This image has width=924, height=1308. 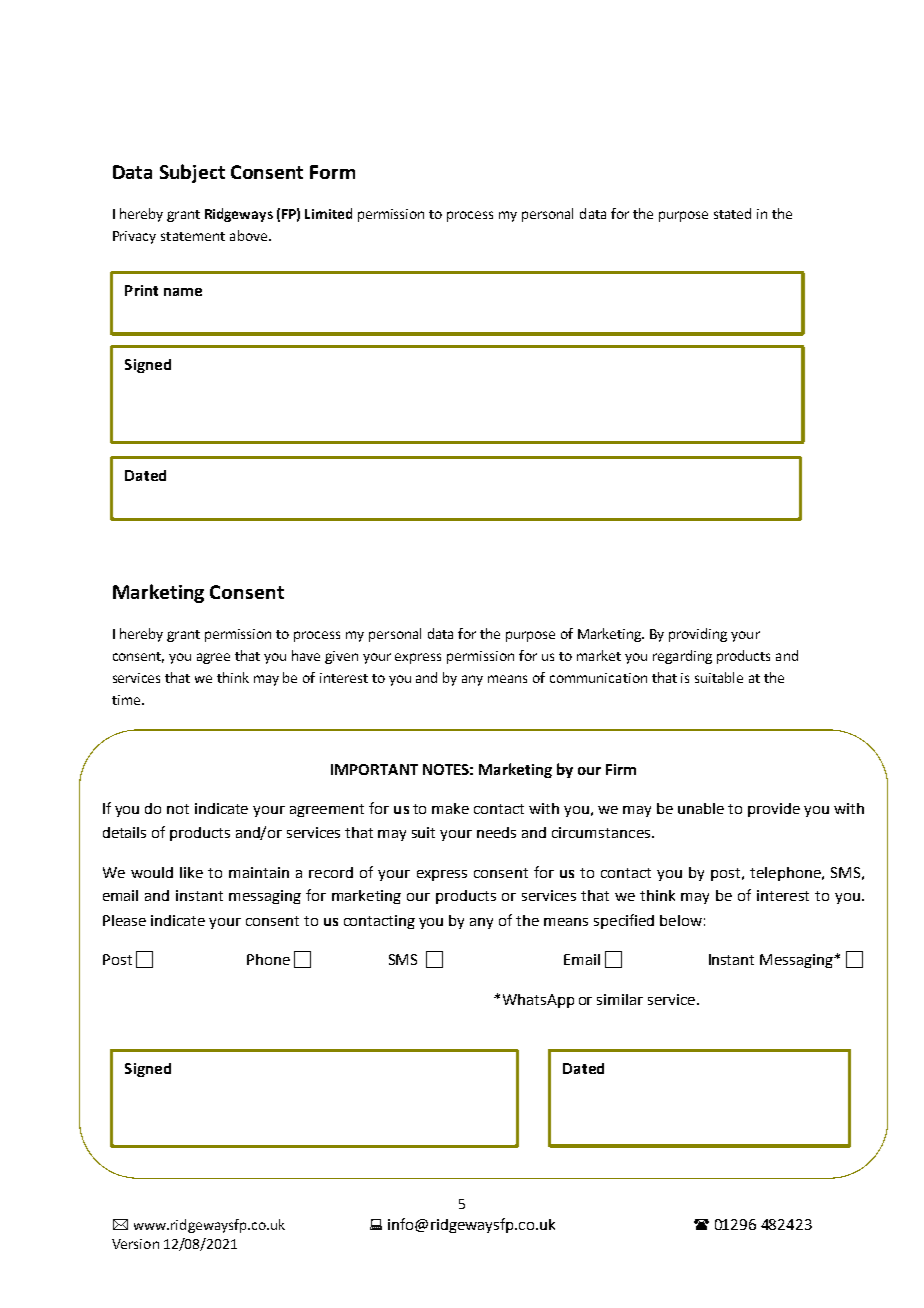 I want to click on given, so click(x=341, y=657).
